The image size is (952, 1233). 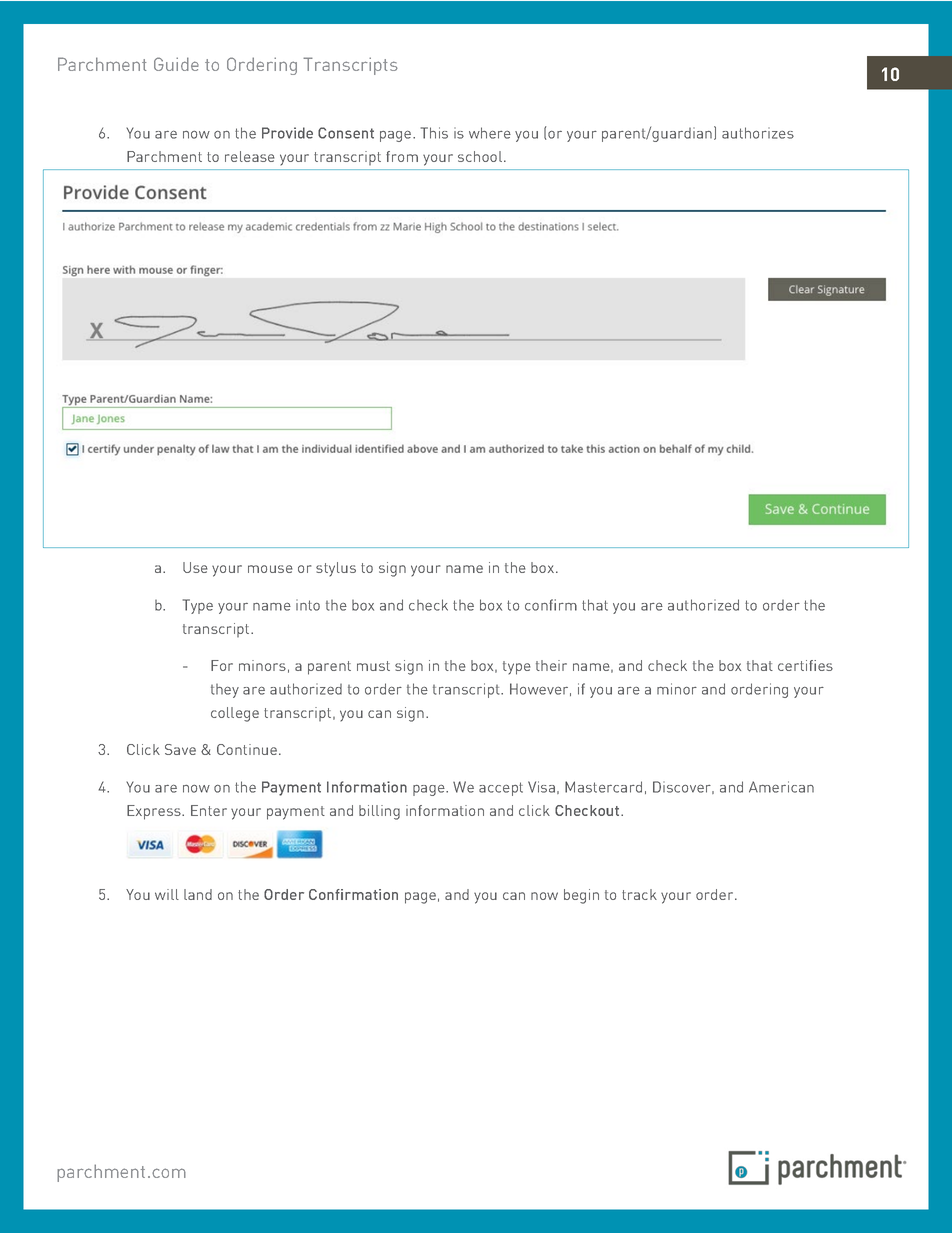 I want to click on Guide, so click(x=176, y=64).
